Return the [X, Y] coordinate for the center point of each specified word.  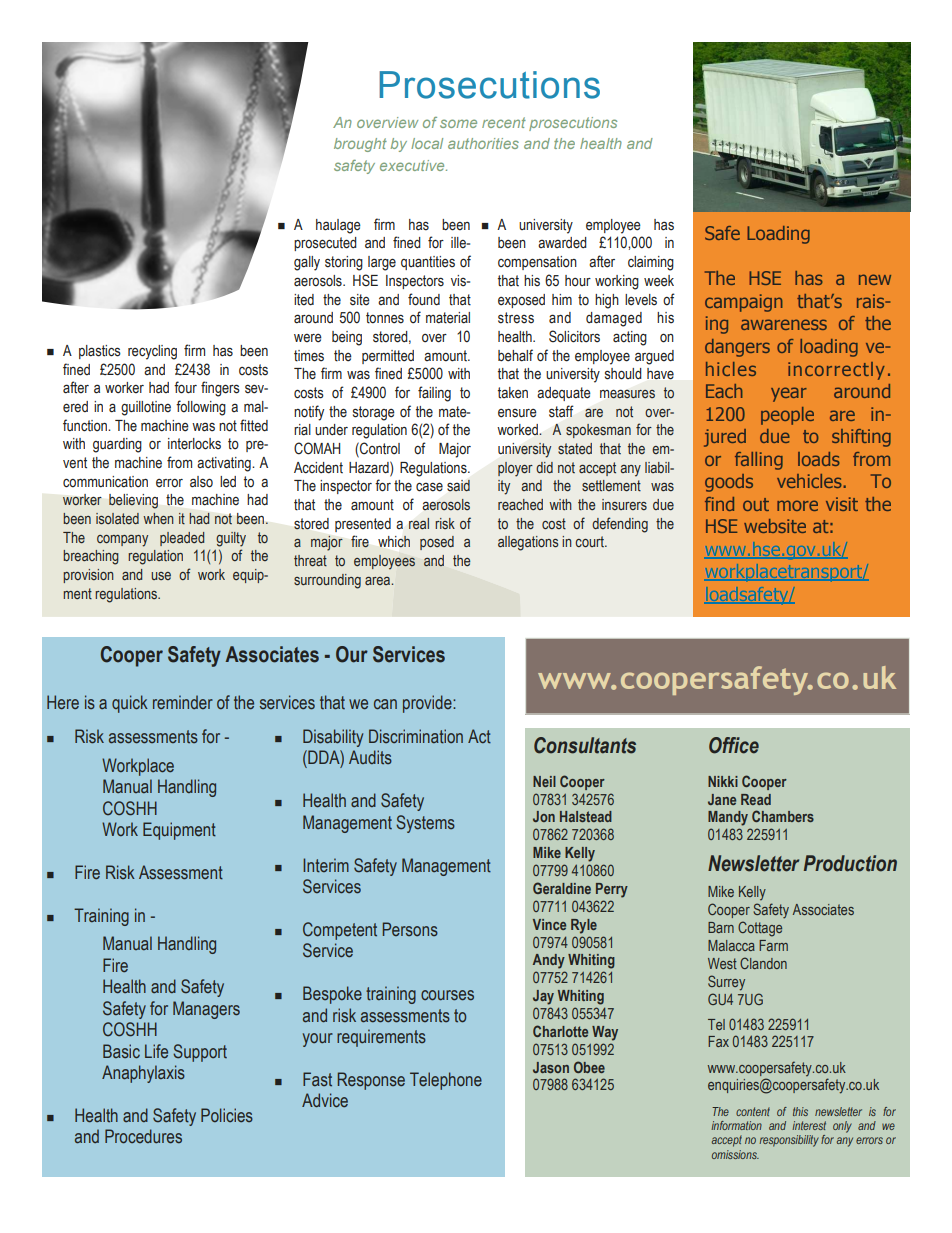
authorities [483, 143]
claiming [651, 263]
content [753, 1111]
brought [360, 145]
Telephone [446, 1081]
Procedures [143, 1136]
